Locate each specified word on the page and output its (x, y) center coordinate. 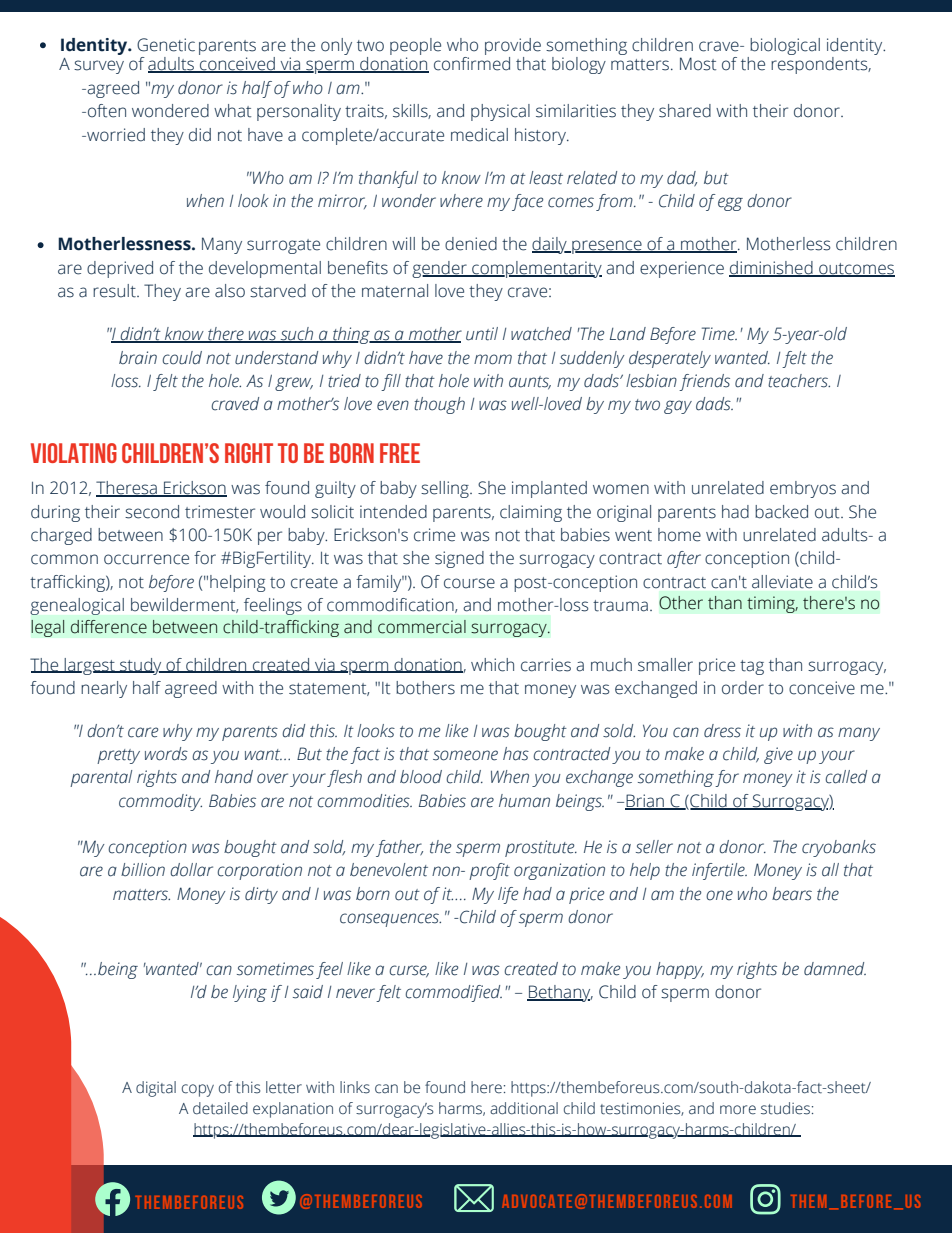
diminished (772, 268)
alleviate (782, 582)
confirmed (472, 64)
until (482, 334)
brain (138, 358)
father (399, 848)
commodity (160, 802)
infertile (719, 871)
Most (698, 64)
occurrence (146, 559)
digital (156, 1089)
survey (99, 67)
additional (524, 1108)
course (469, 583)
